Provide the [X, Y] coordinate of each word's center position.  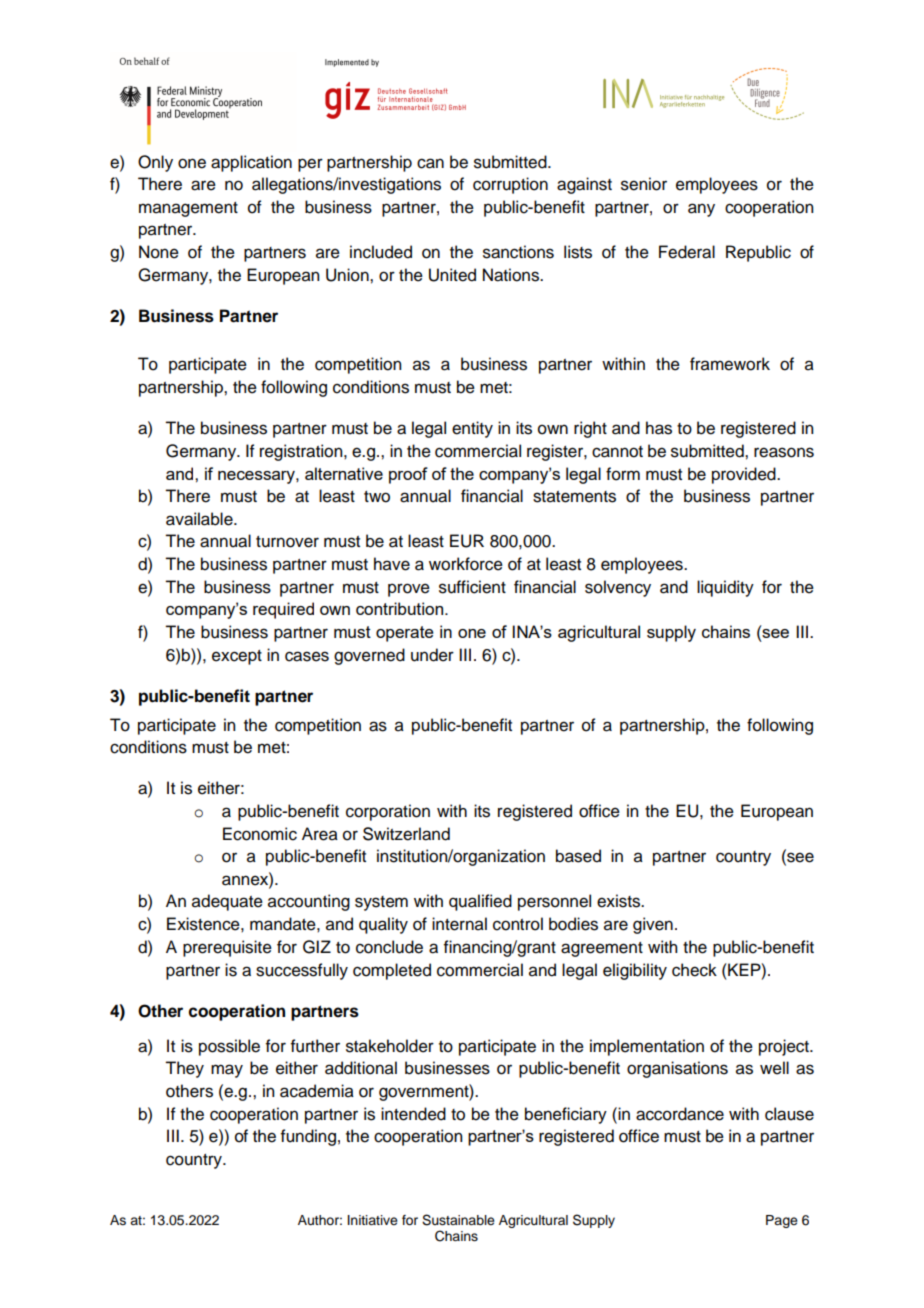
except [237, 657]
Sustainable [458, 1220]
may [227, 1071]
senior [644, 184]
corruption [510, 185]
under [432, 655]
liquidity [725, 588]
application [251, 163]
